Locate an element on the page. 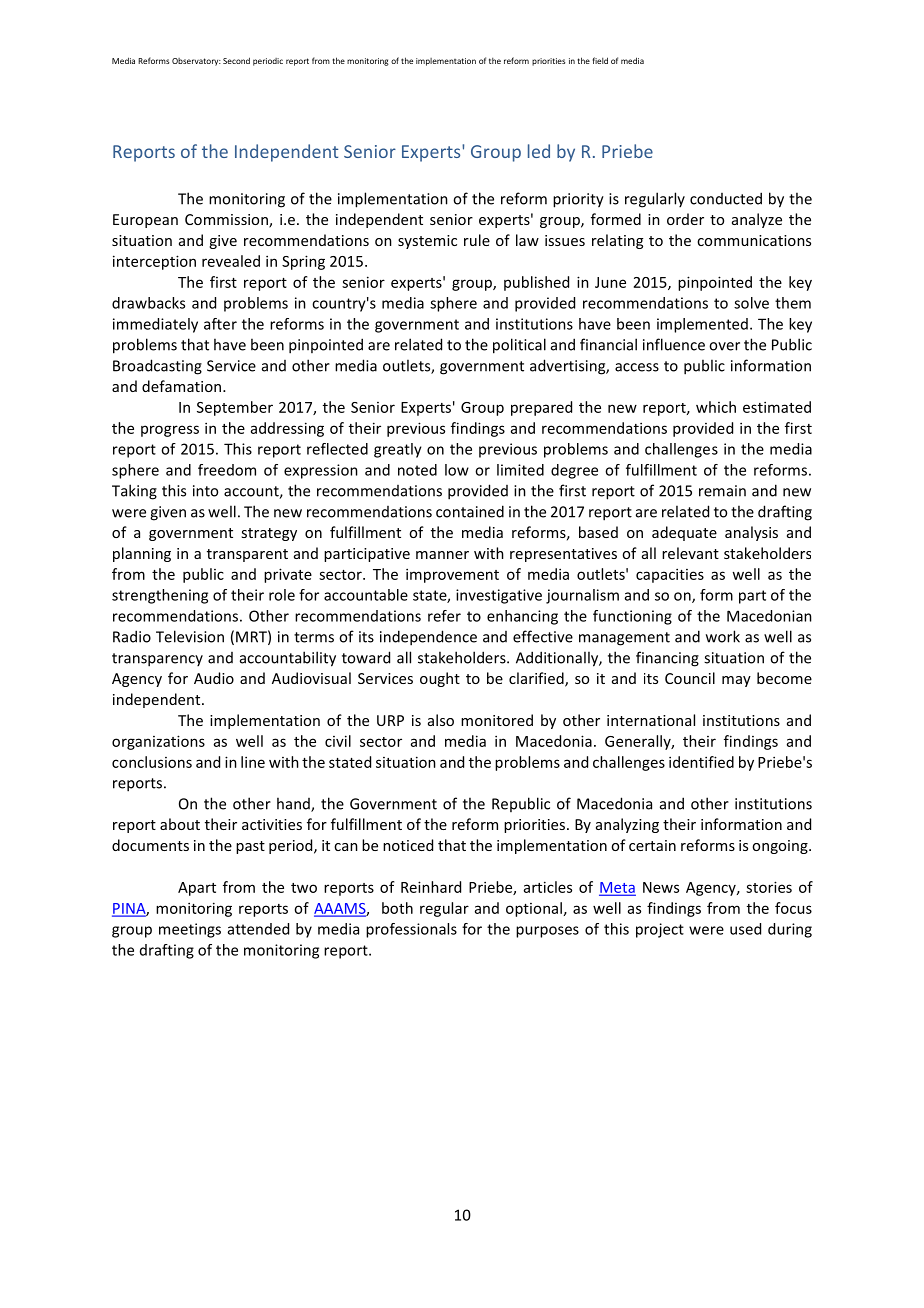 The image size is (924, 1308). Reinhard is located at coordinates (431, 887).
